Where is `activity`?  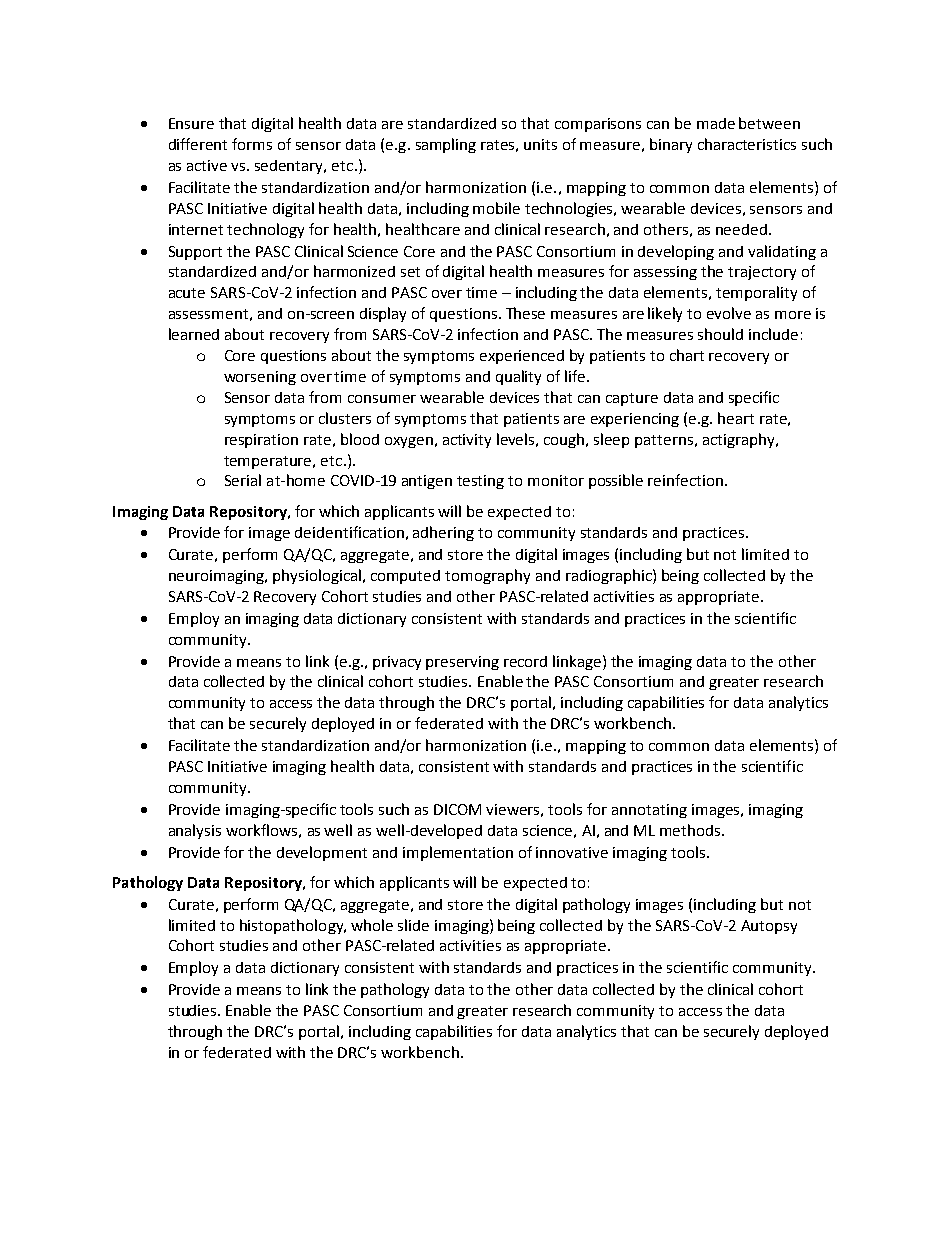
activity is located at coordinates (467, 441).
